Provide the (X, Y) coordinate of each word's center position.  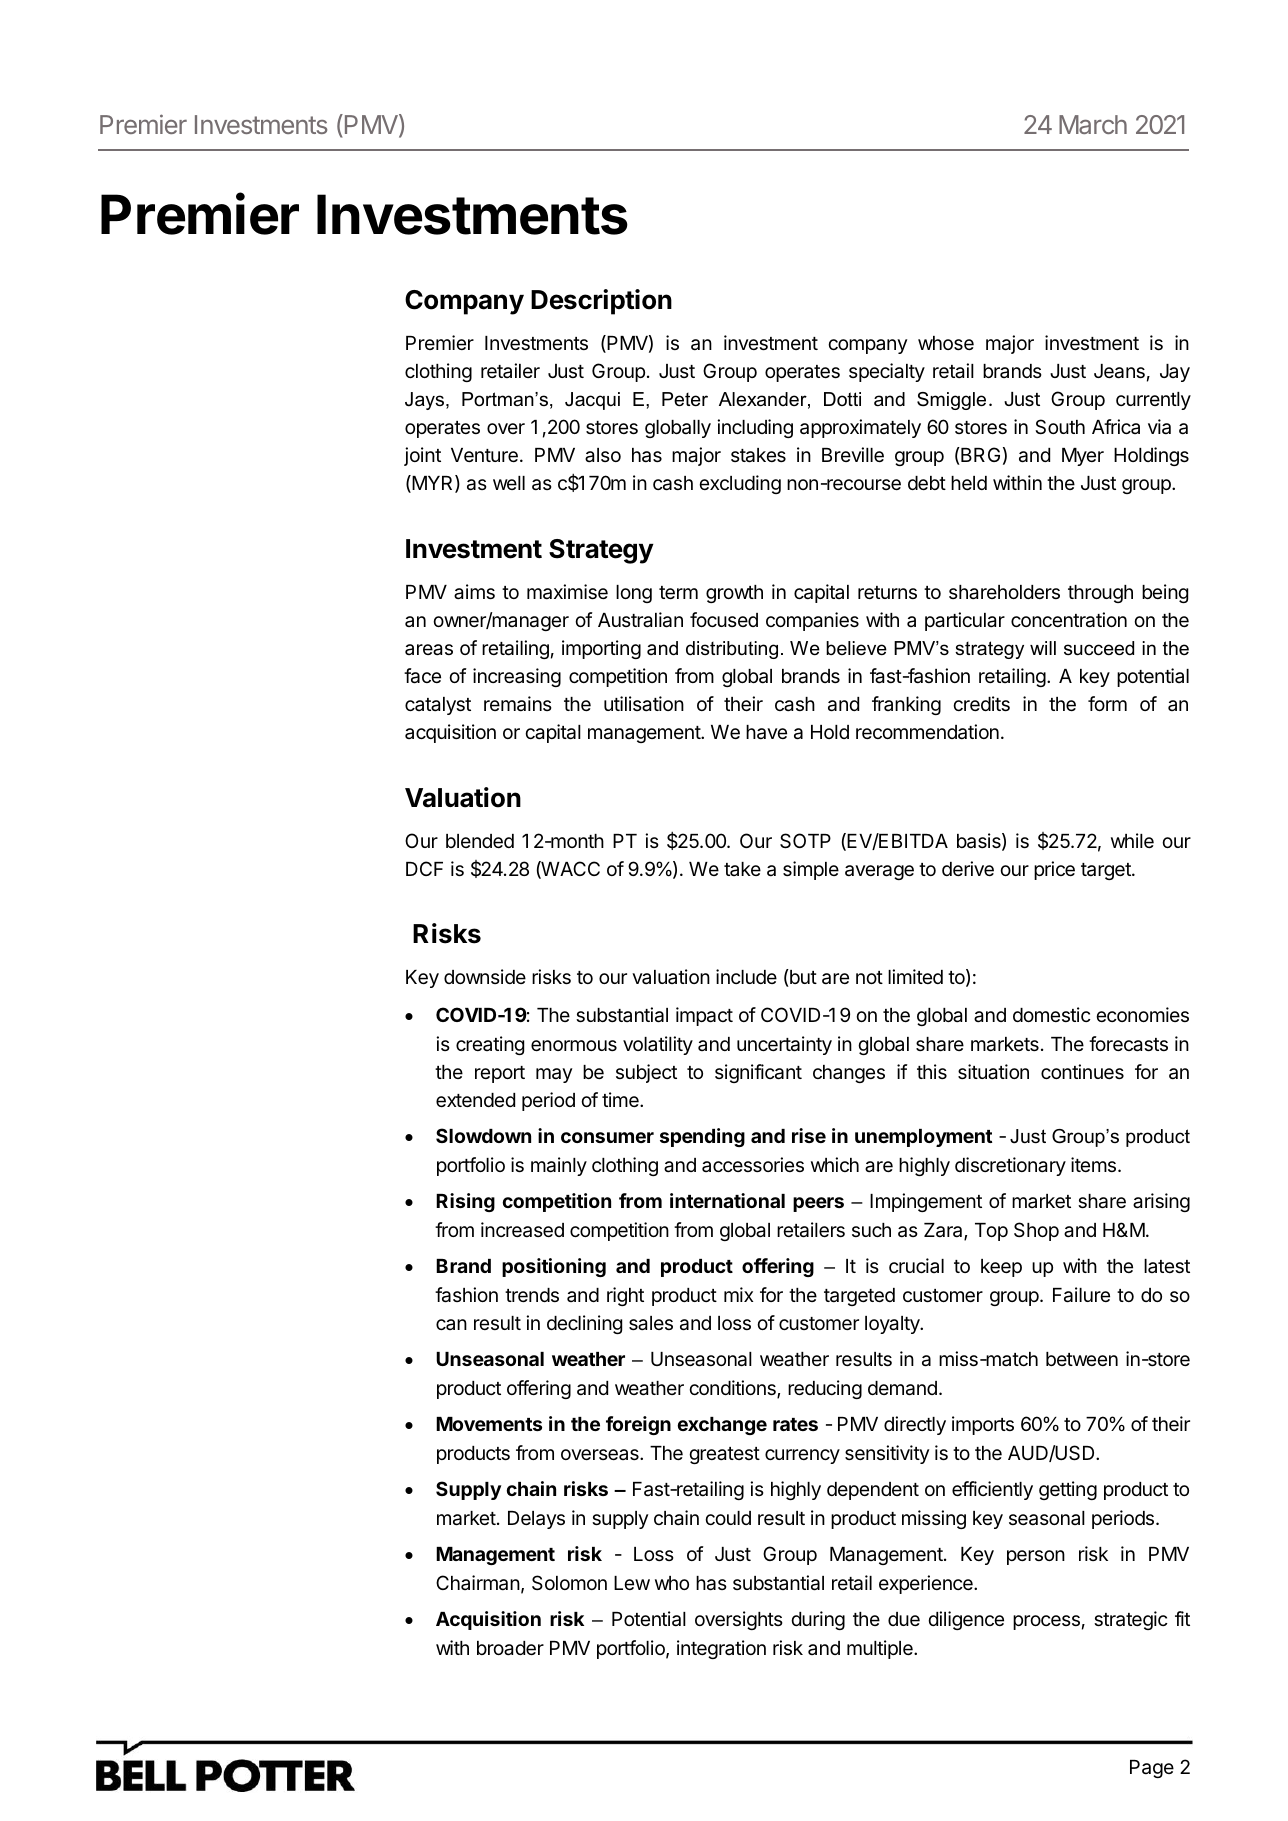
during (818, 1620)
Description (601, 302)
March (1093, 124)
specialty (887, 372)
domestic (1052, 1014)
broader (510, 1648)
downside (485, 976)
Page (1152, 1769)
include (746, 976)
